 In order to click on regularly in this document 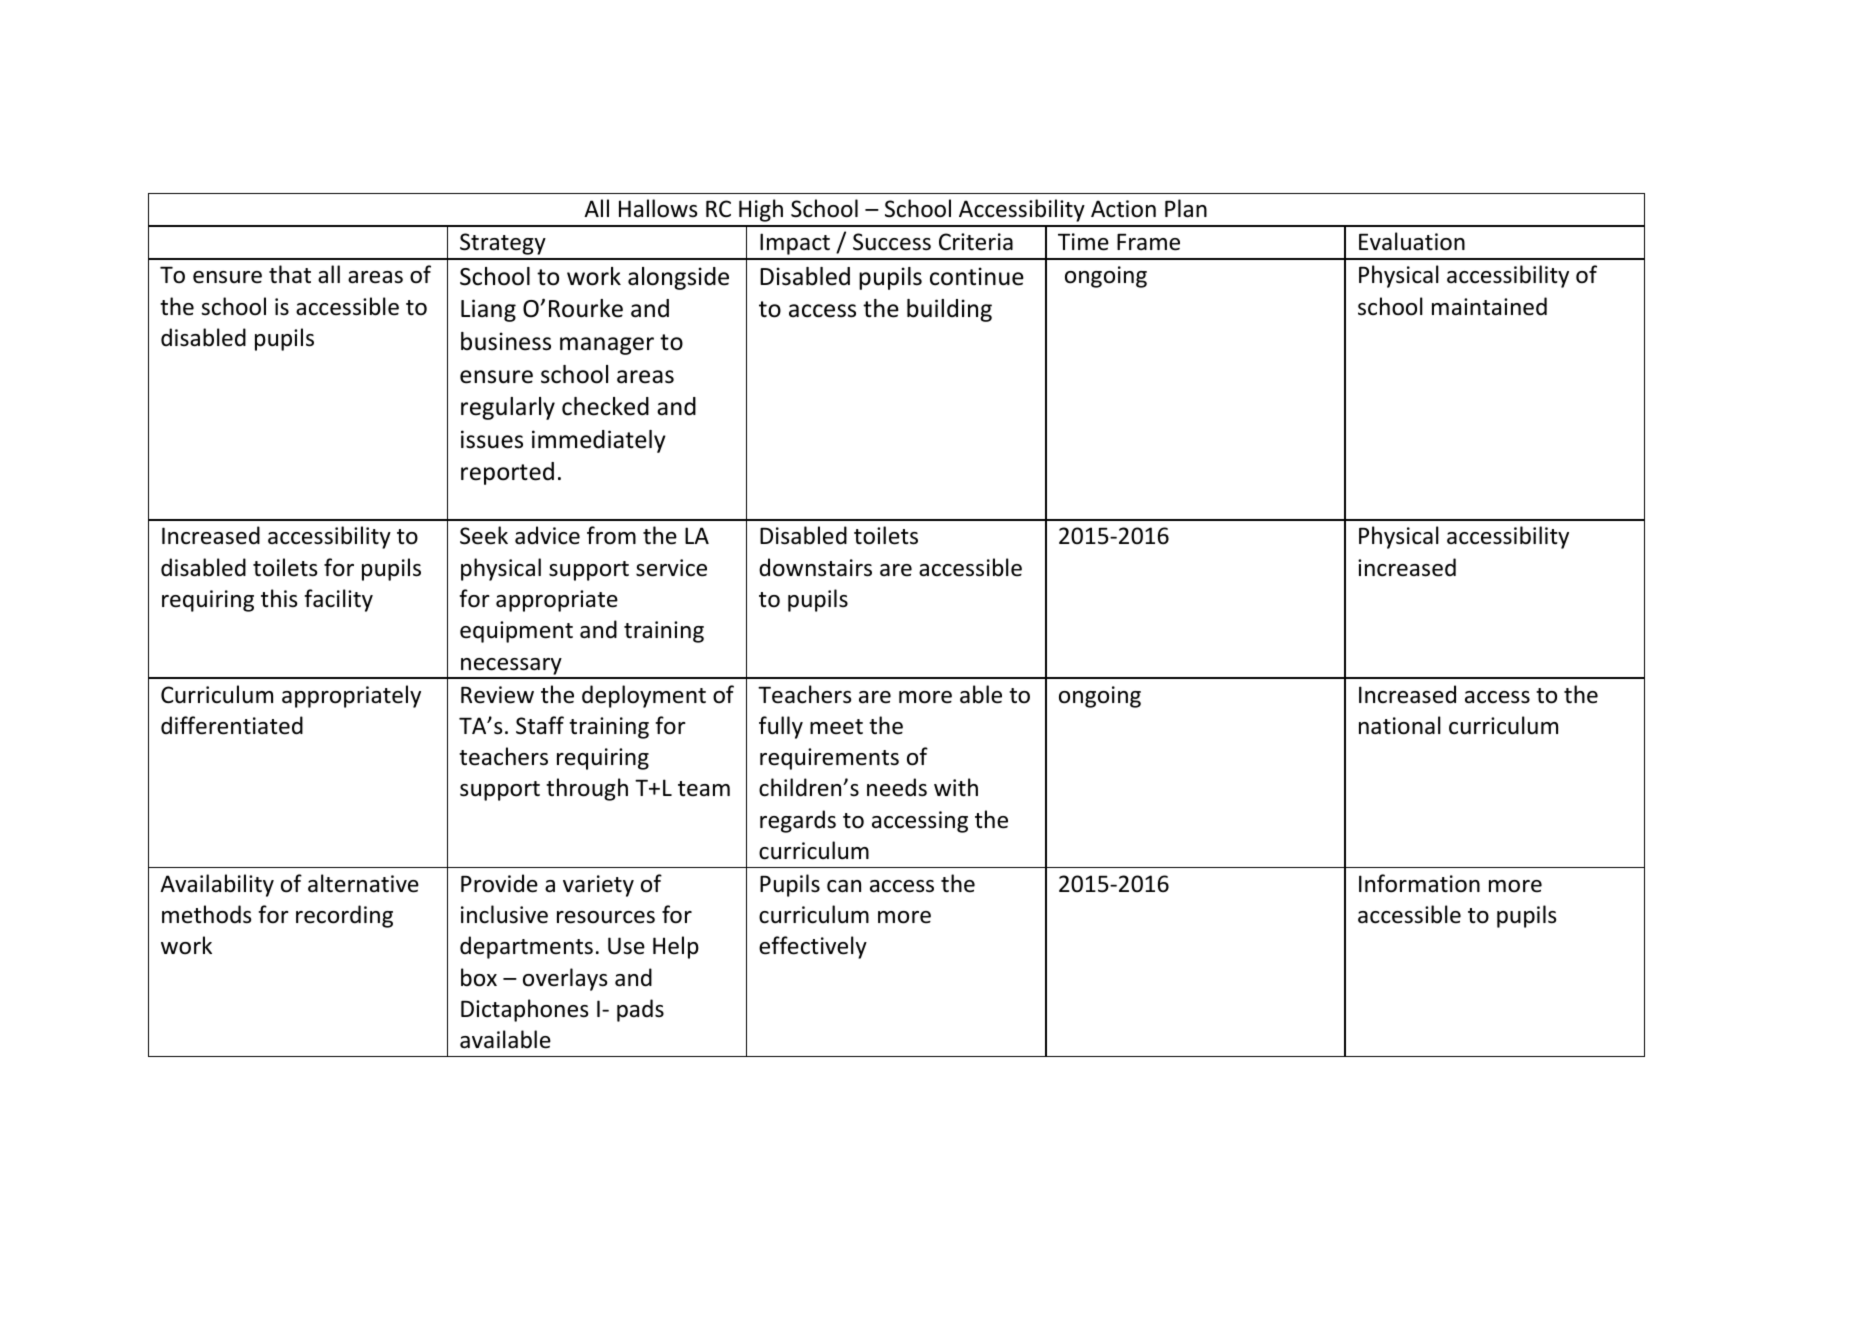, I will do `click(508, 408)`.
